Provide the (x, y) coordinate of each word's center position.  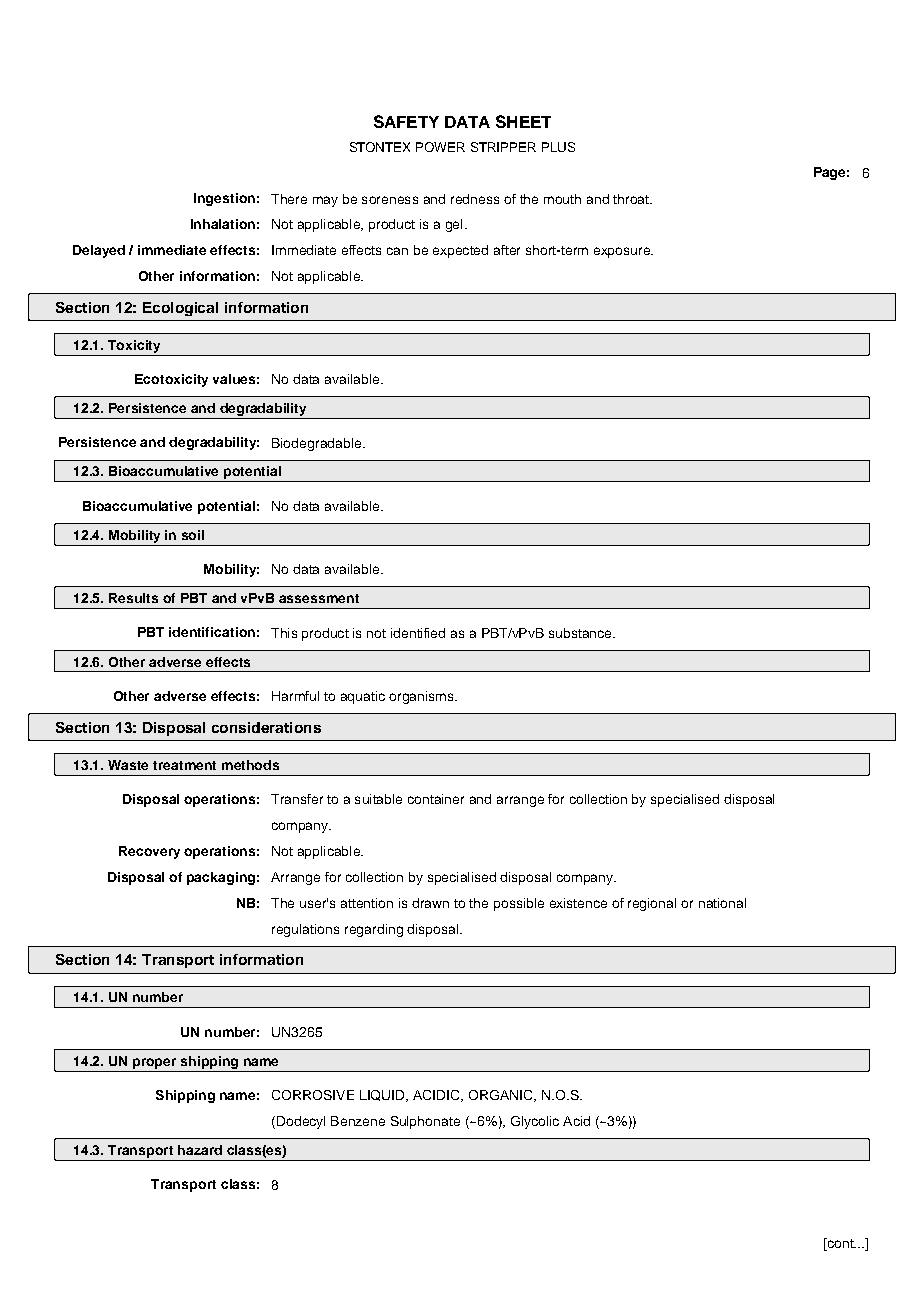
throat (632, 199)
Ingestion (224, 199)
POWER (440, 147)
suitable (378, 799)
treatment (184, 765)
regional (652, 904)
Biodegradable (318, 444)
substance (581, 633)
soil (193, 535)
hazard (200, 1150)
